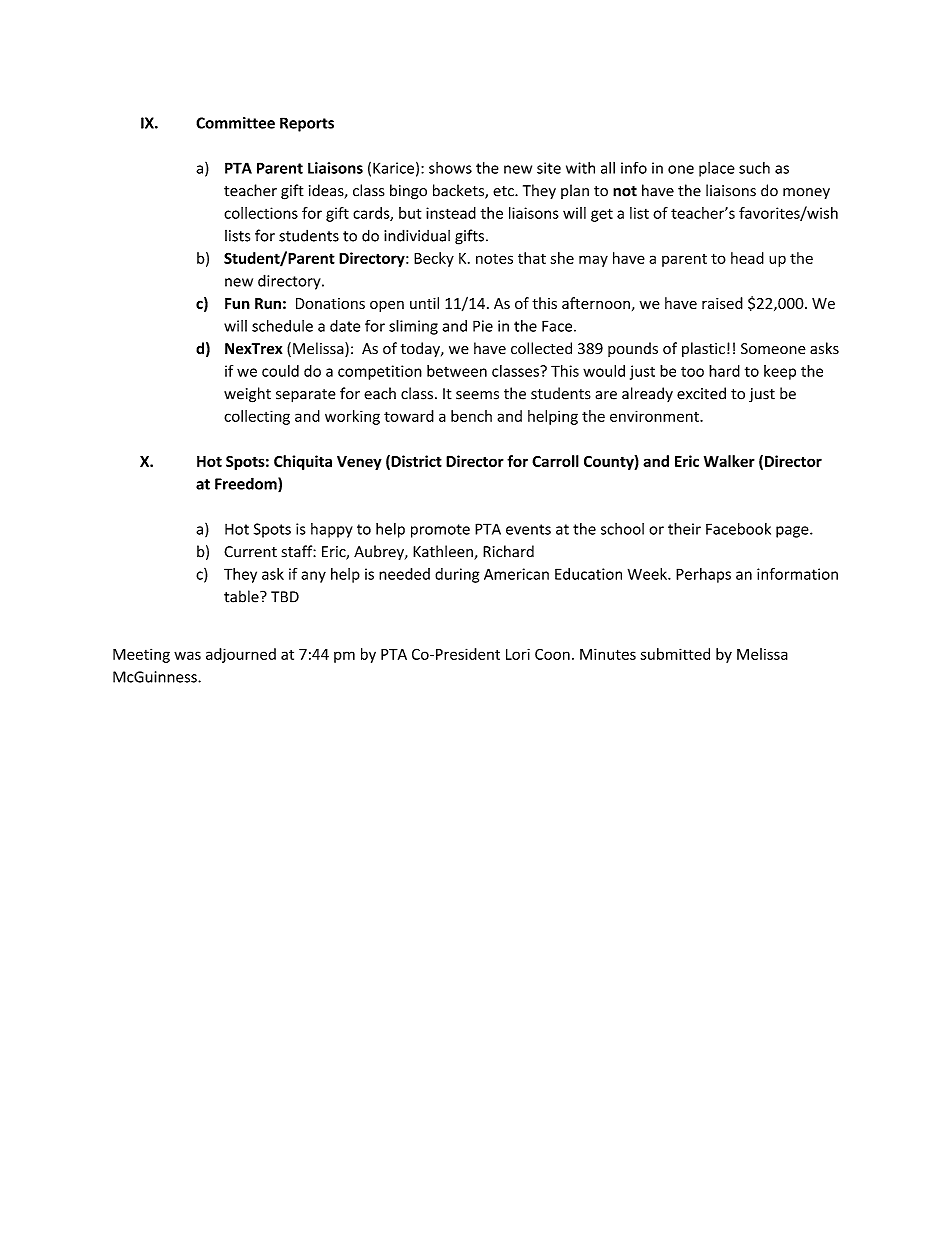  What do you see at coordinates (754, 168) in the screenshot?
I see `such` at bounding box center [754, 168].
